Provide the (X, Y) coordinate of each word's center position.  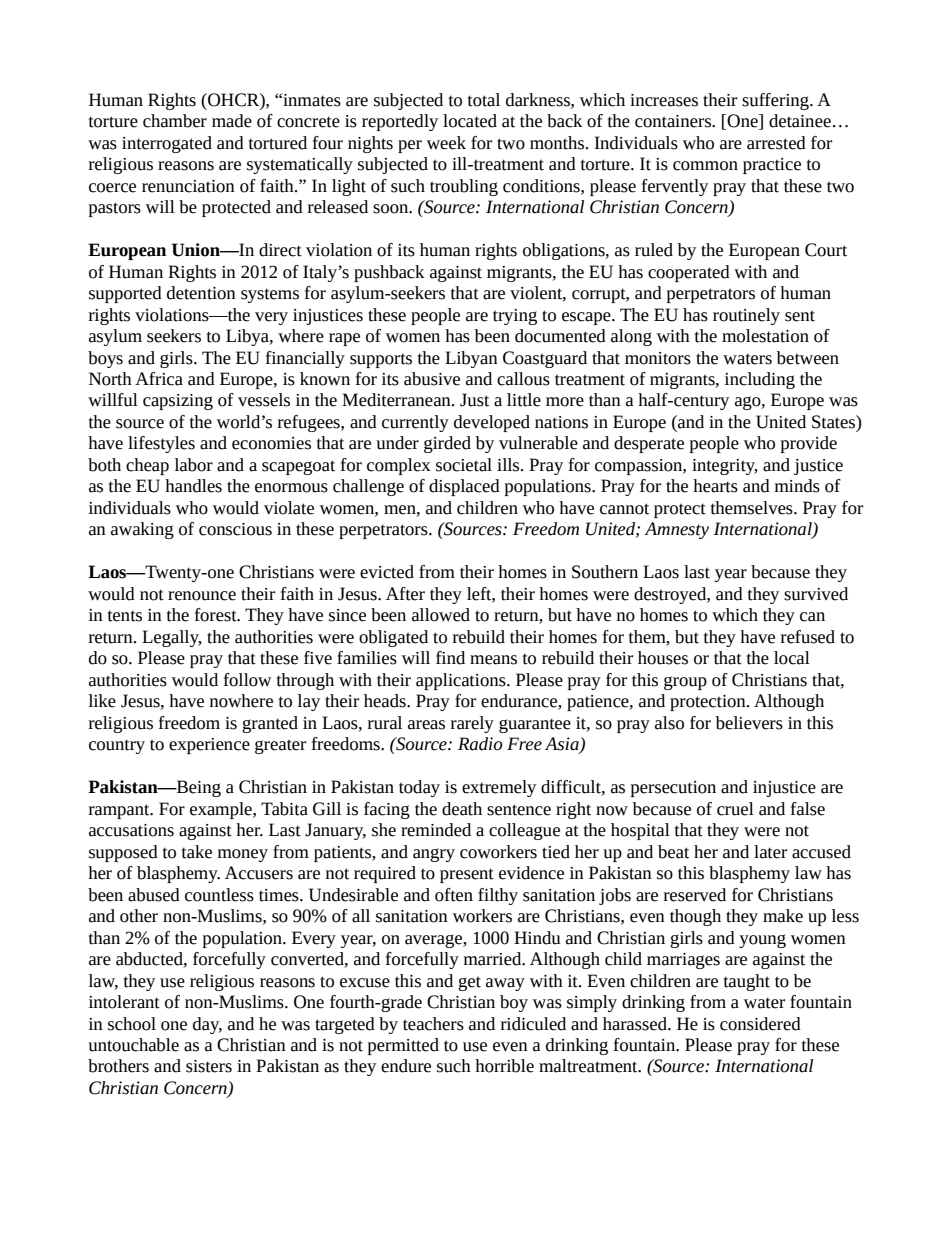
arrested (776, 143)
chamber (175, 121)
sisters (209, 1066)
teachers (433, 1024)
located (470, 121)
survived (816, 594)
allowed (441, 615)
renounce (202, 596)
